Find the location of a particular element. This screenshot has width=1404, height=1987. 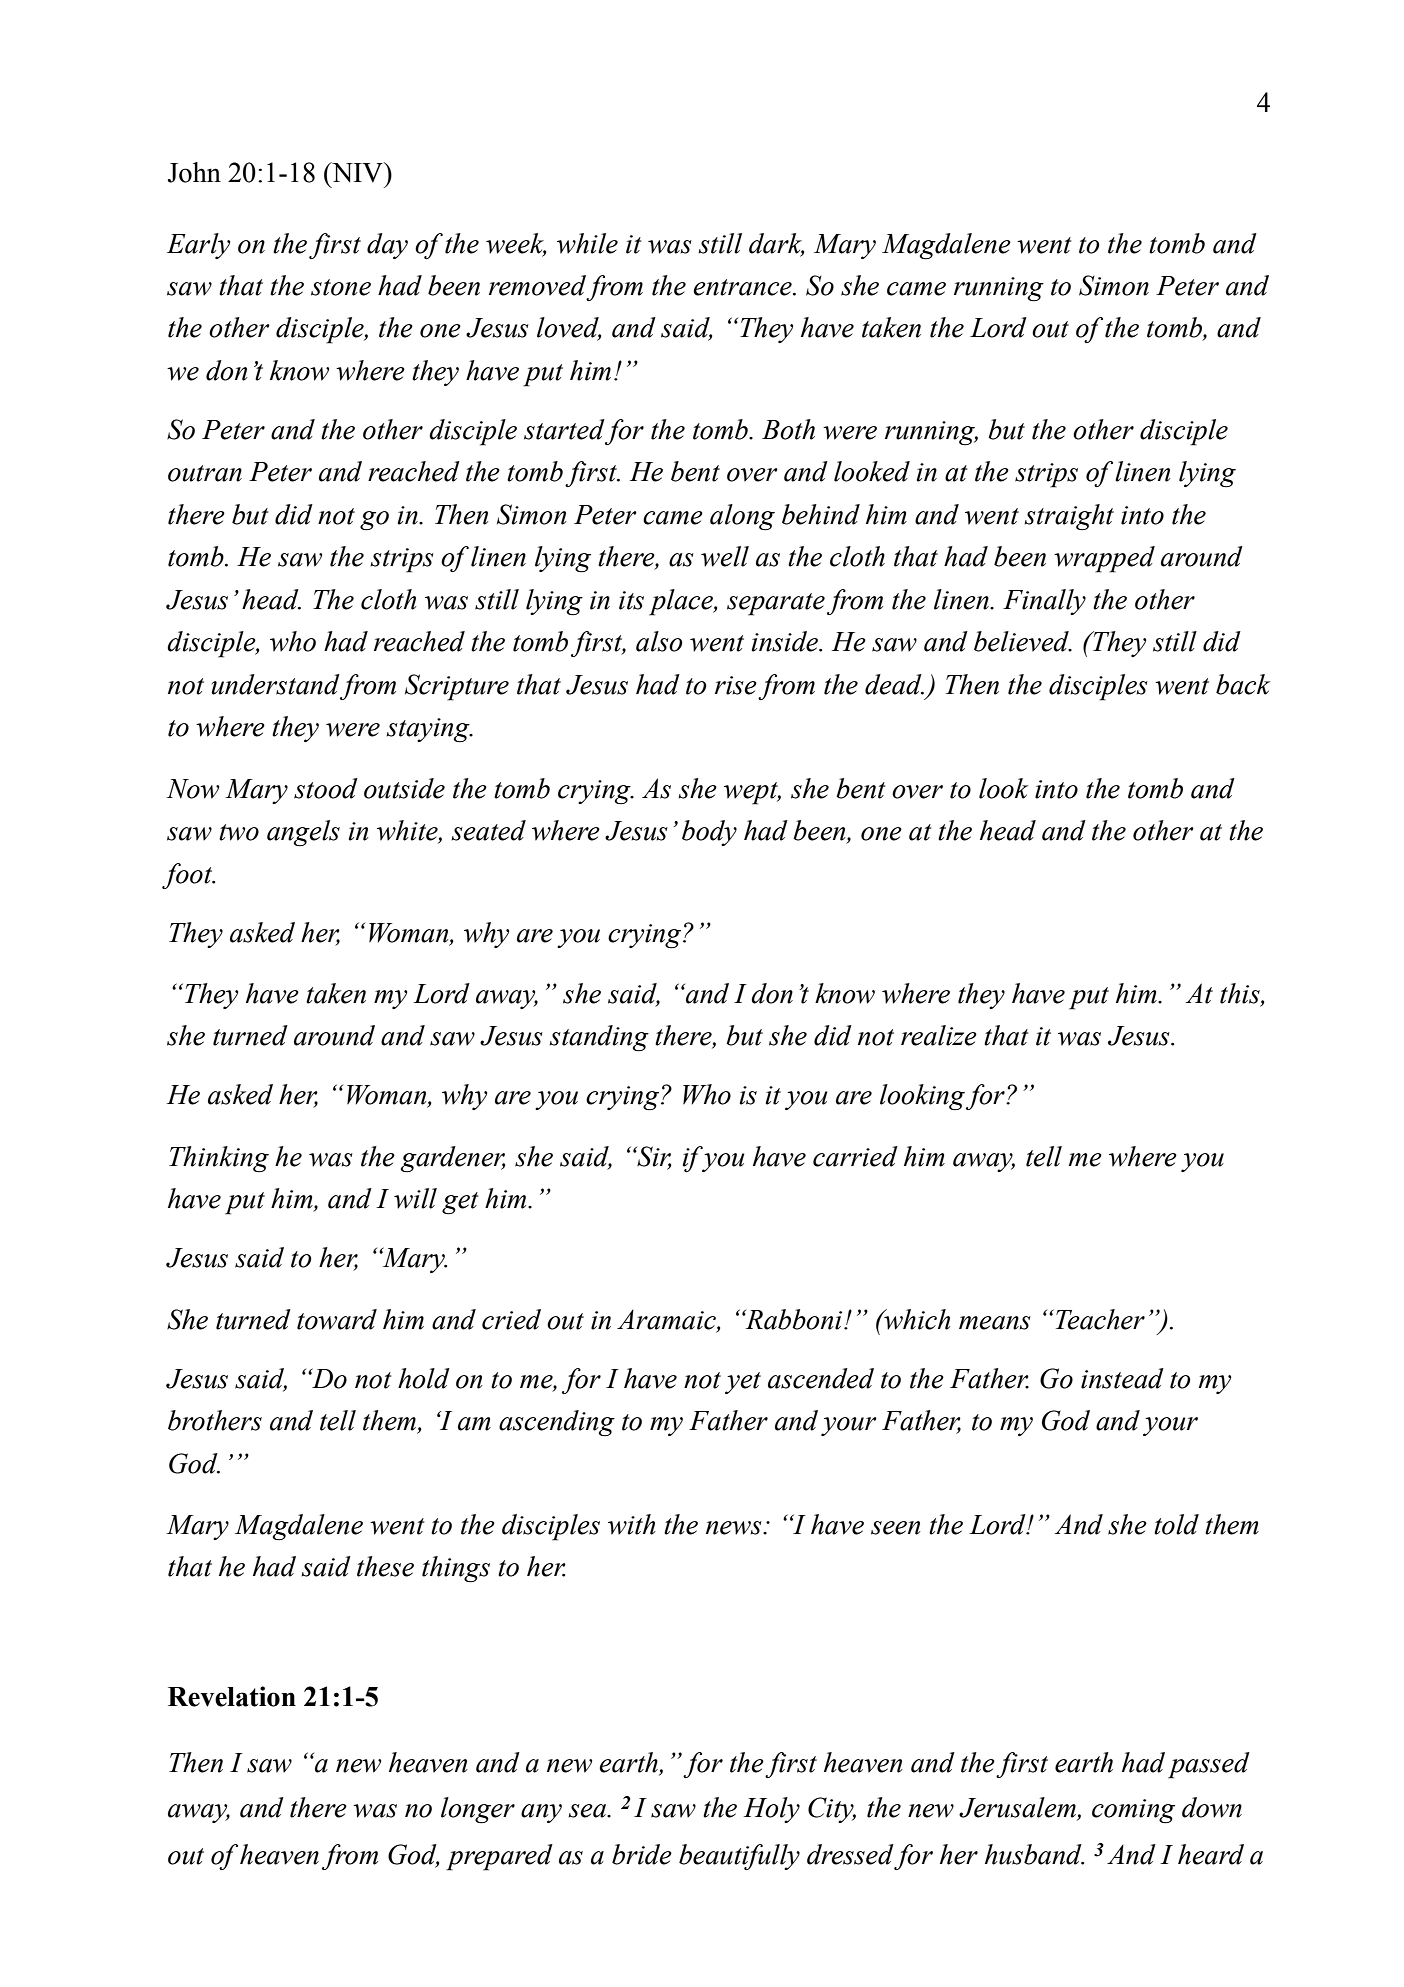

Holy is located at coordinates (772, 1810).
